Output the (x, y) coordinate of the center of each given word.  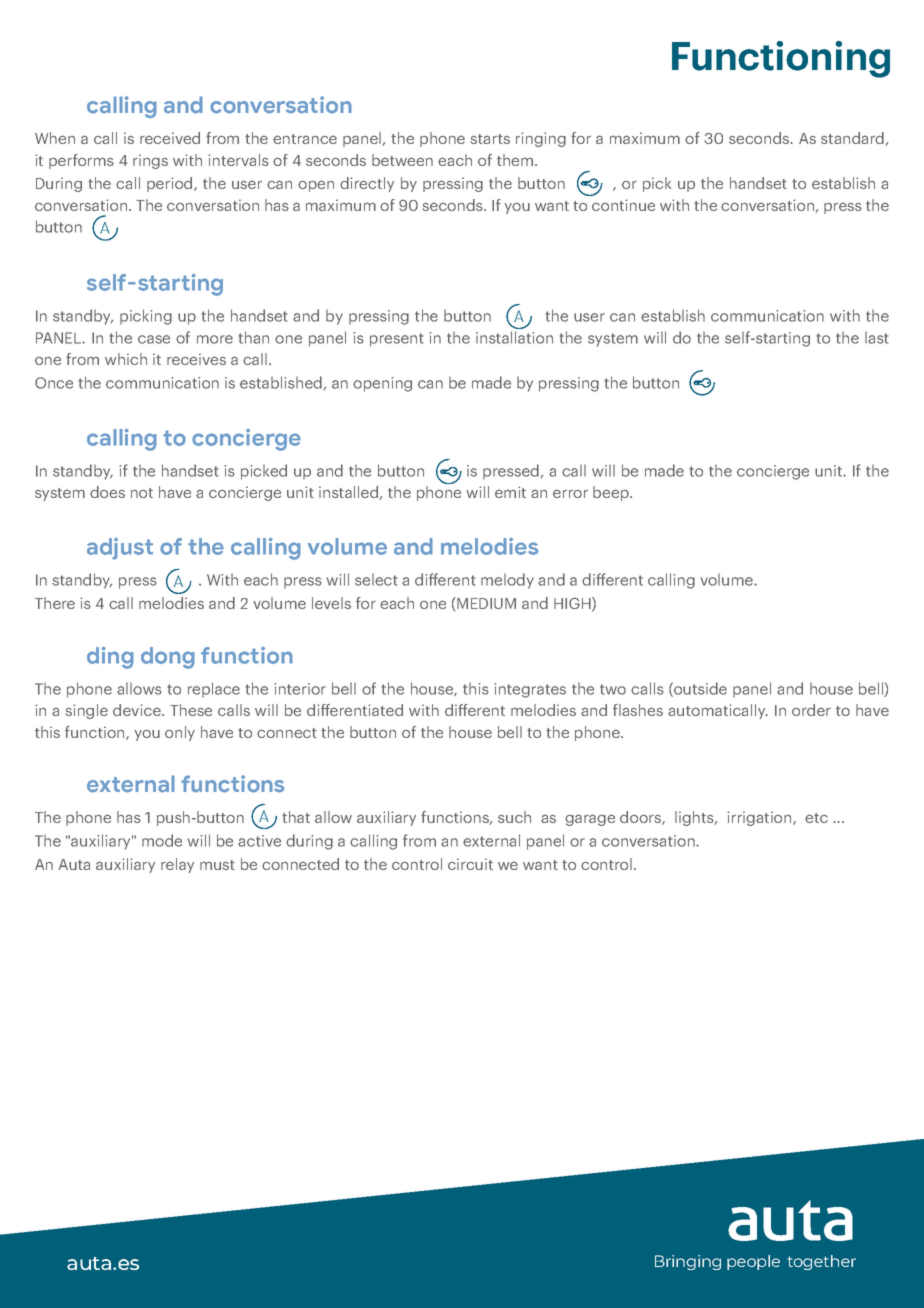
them (516, 160)
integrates (530, 690)
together (821, 1262)
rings (150, 161)
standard (852, 138)
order (811, 710)
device (138, 710)
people (753, 1262)
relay (177, 865)
